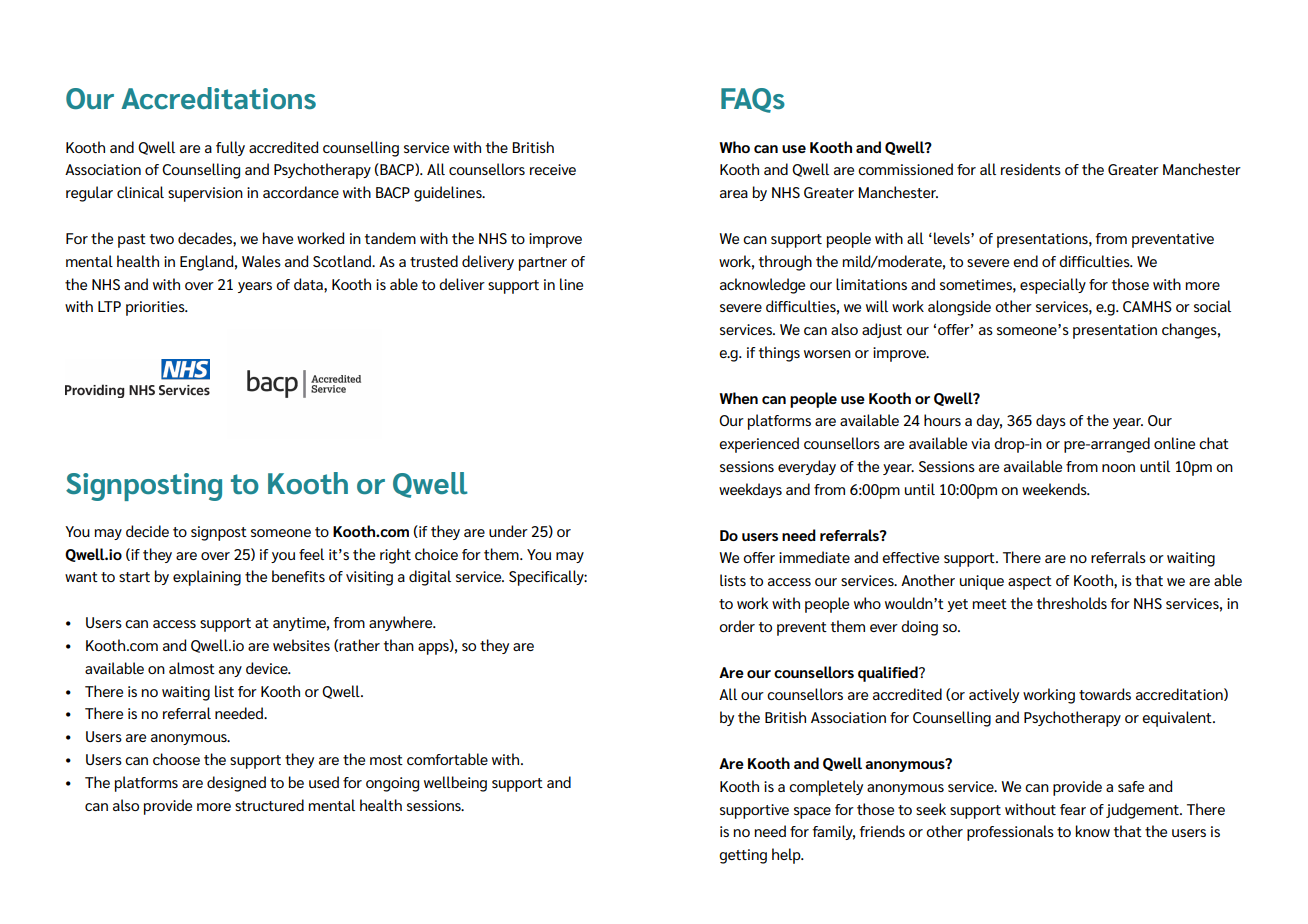 The image size is (1308, 924). I want to click on residents, so click(1031, 169).
